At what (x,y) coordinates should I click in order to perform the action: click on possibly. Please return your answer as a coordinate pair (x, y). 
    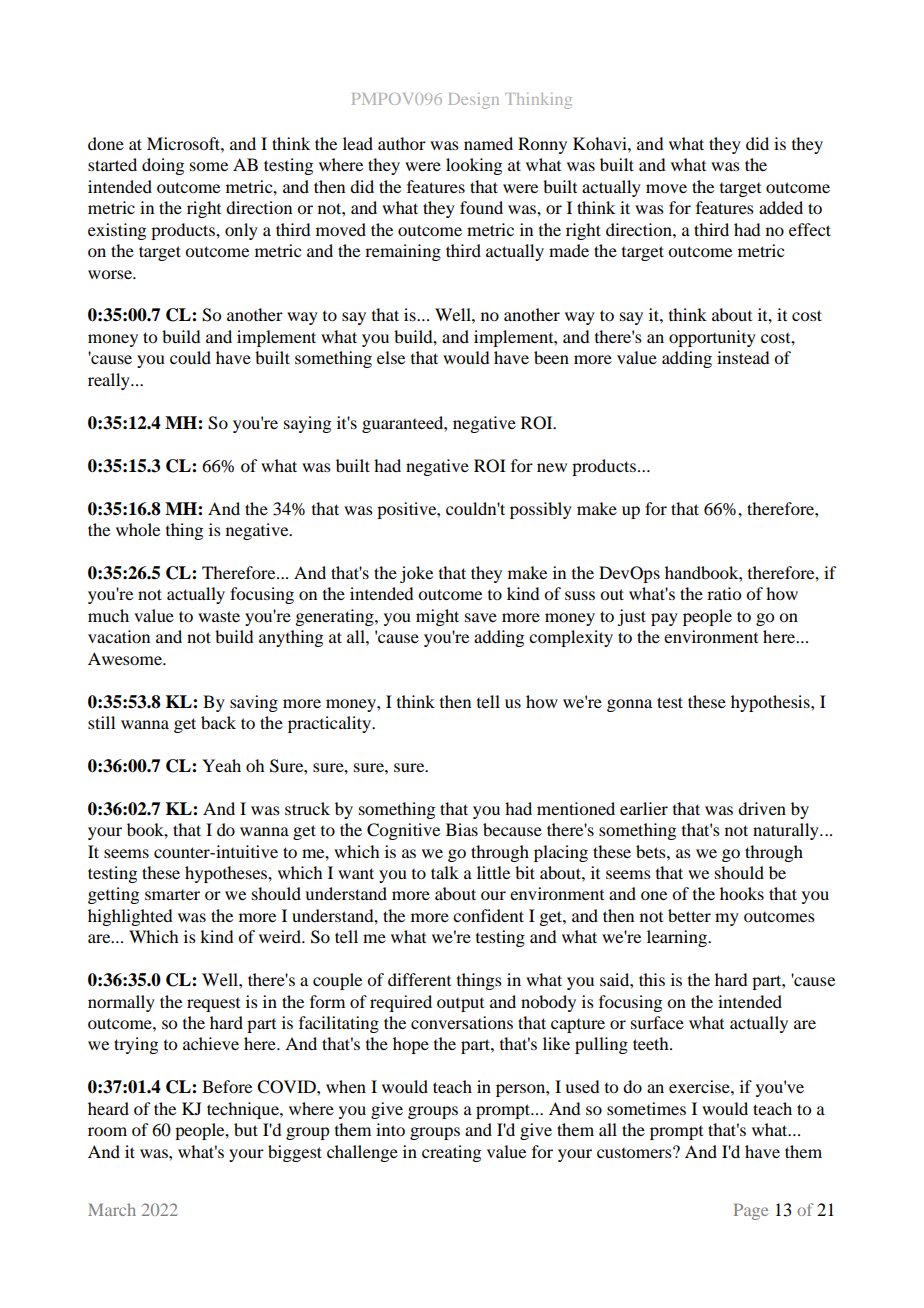
    Looking at the image, I should click on (541, 510).
